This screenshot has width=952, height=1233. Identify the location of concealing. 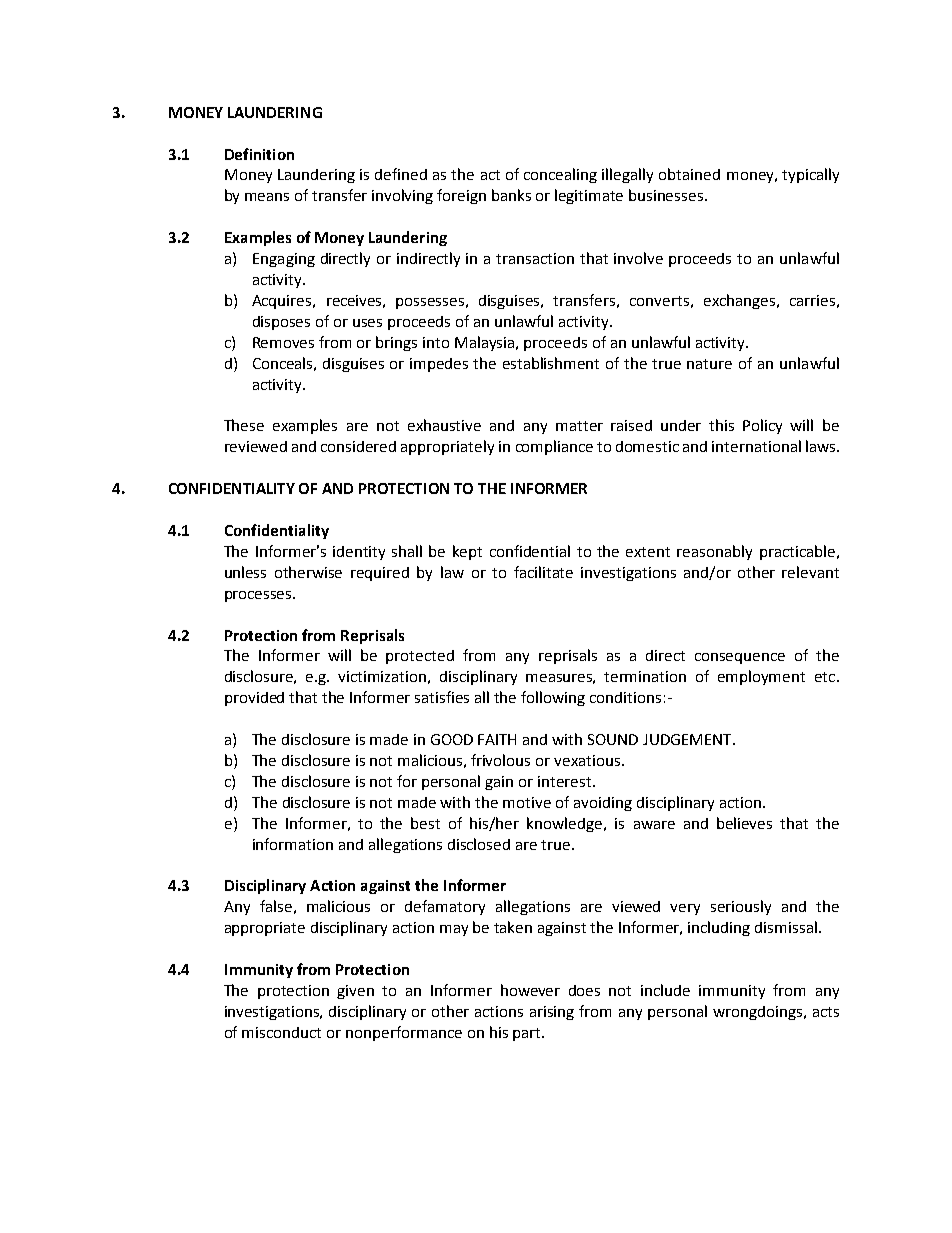
(560, 175).
